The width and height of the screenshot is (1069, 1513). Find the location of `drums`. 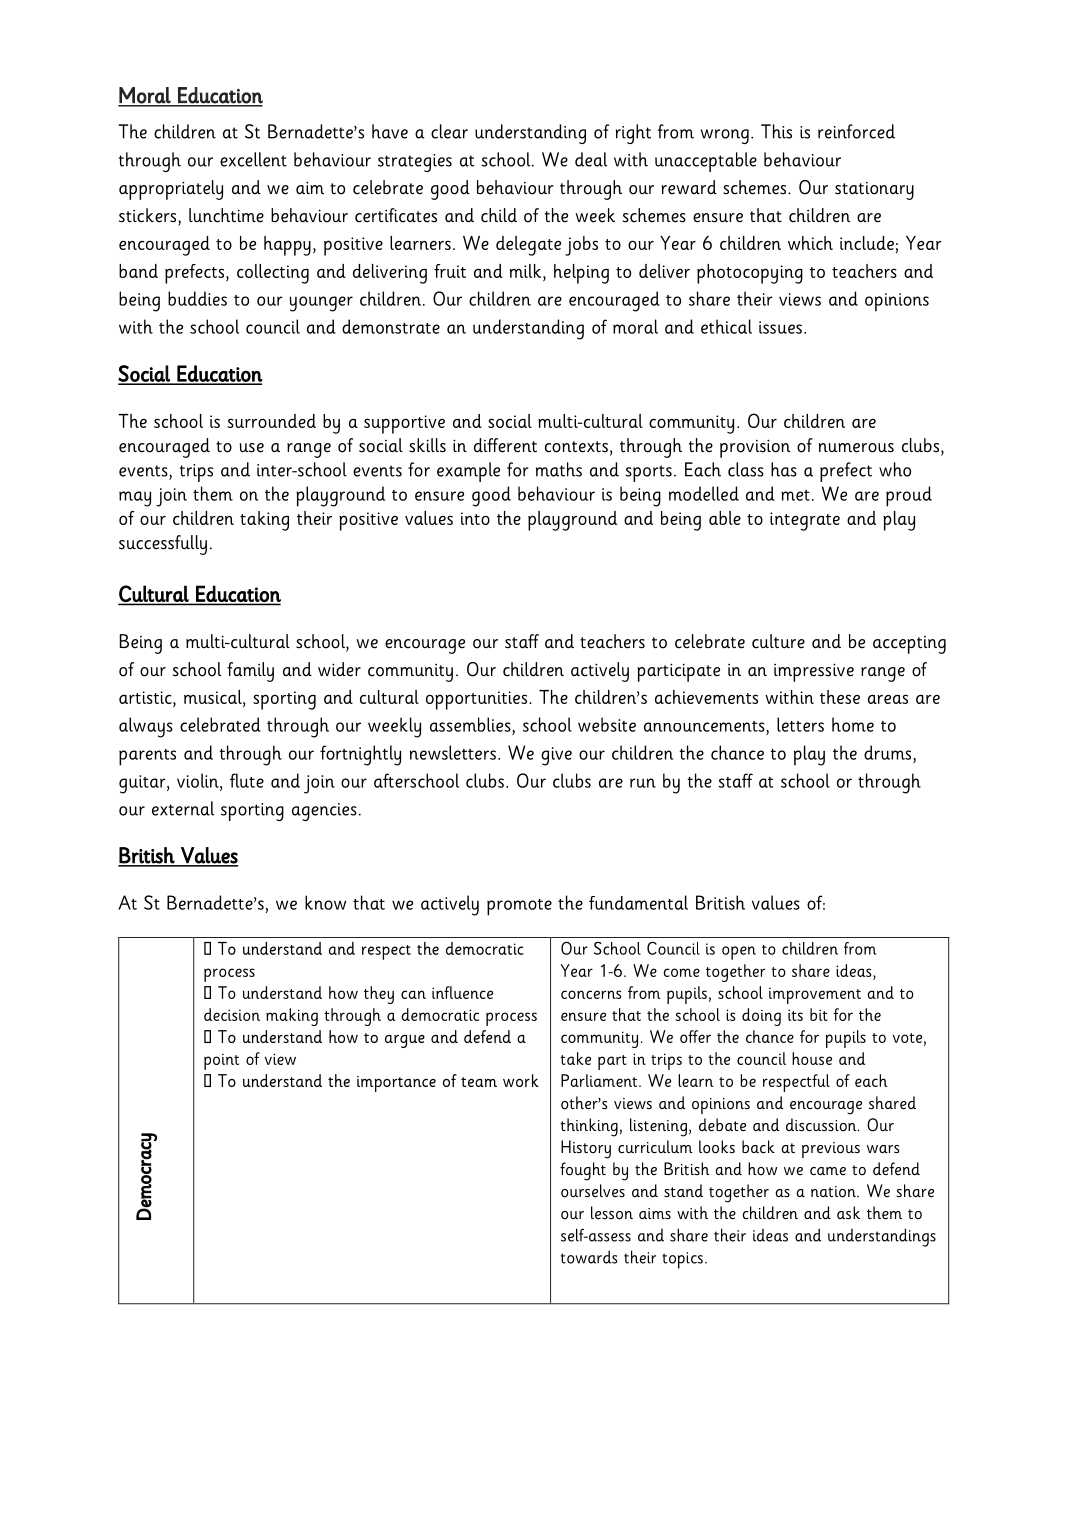

drums is located at coordinates (889, 752).
